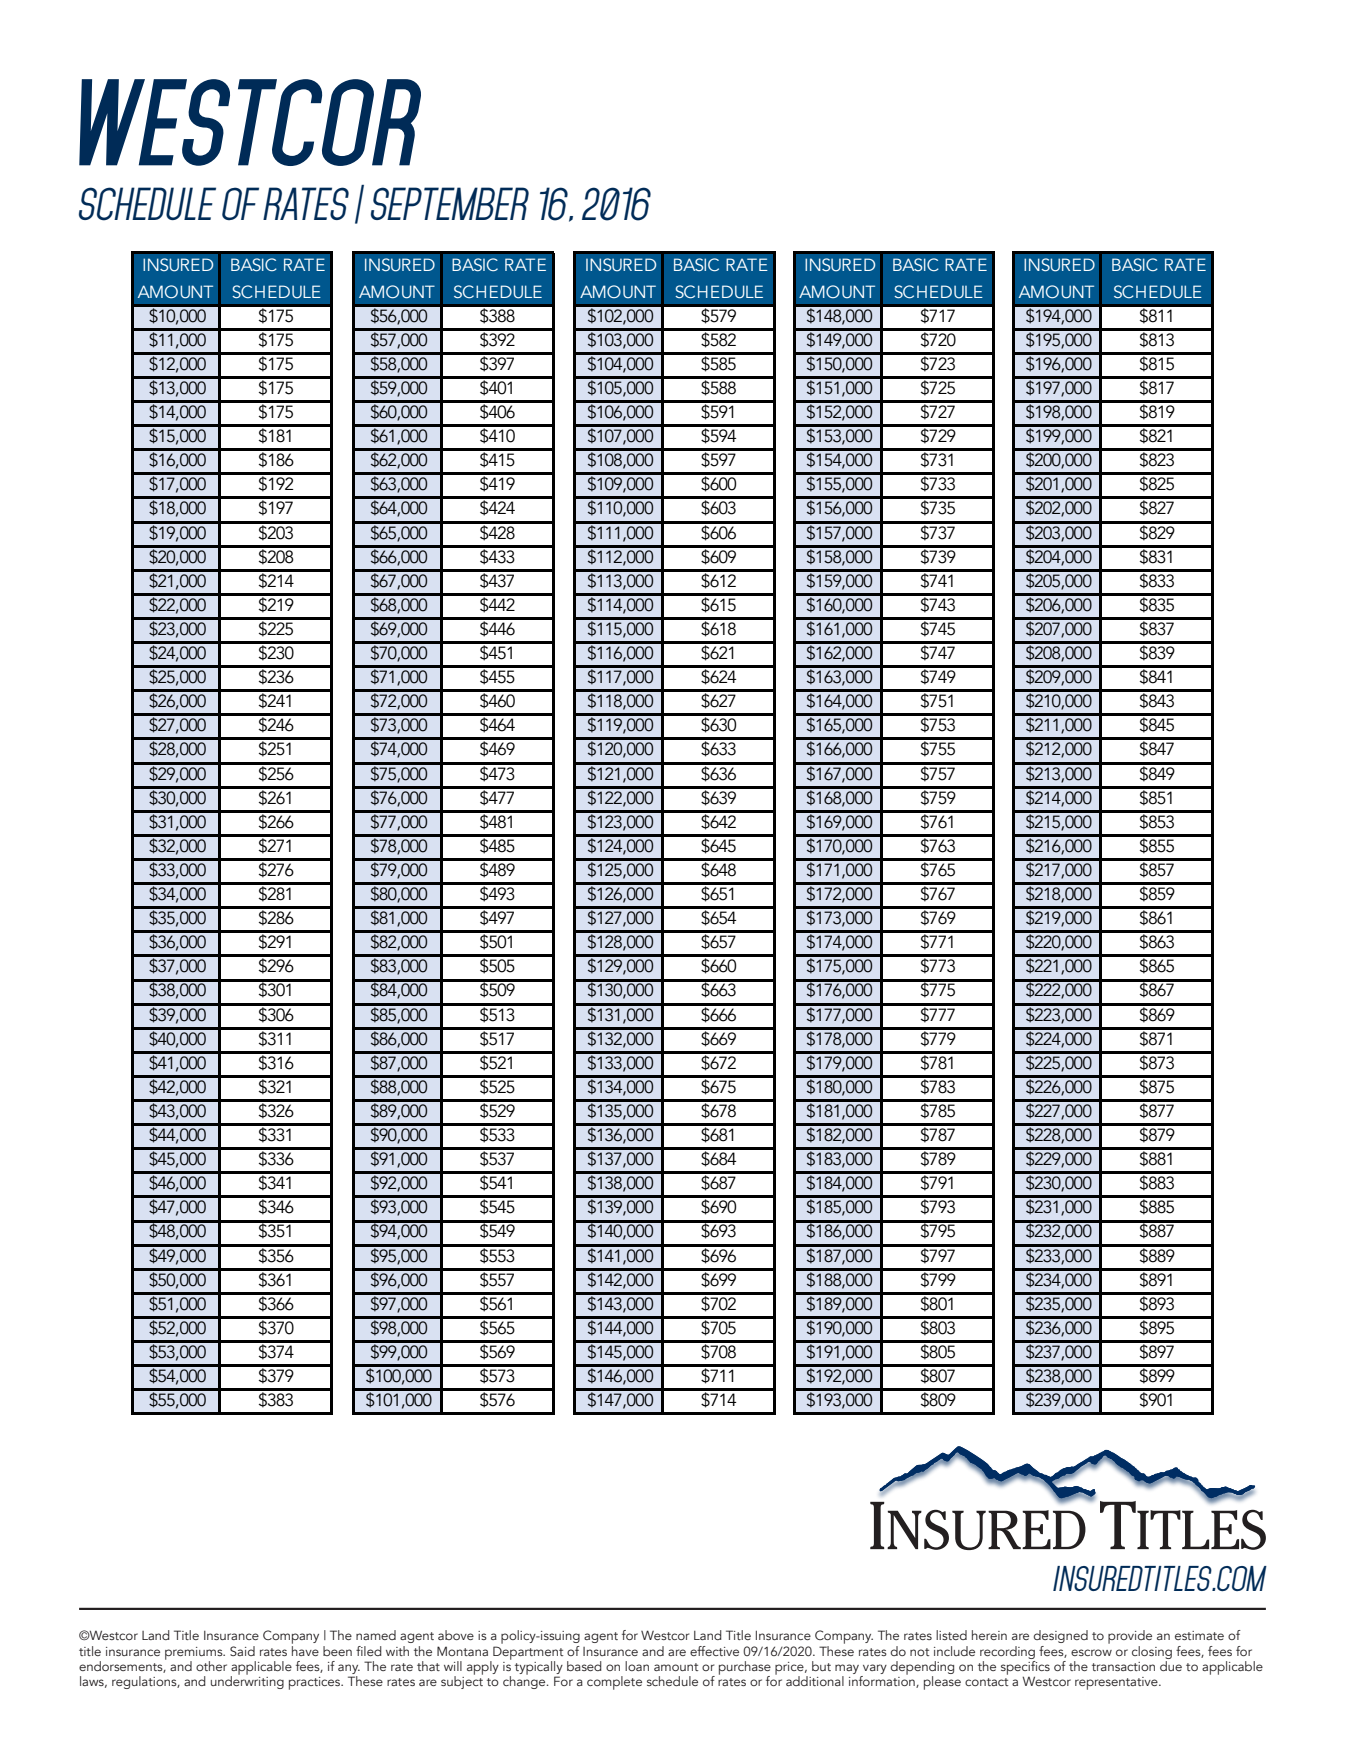  Describe the element at coordinates (1061, 1636) in the image. I see `designed` at that location.
